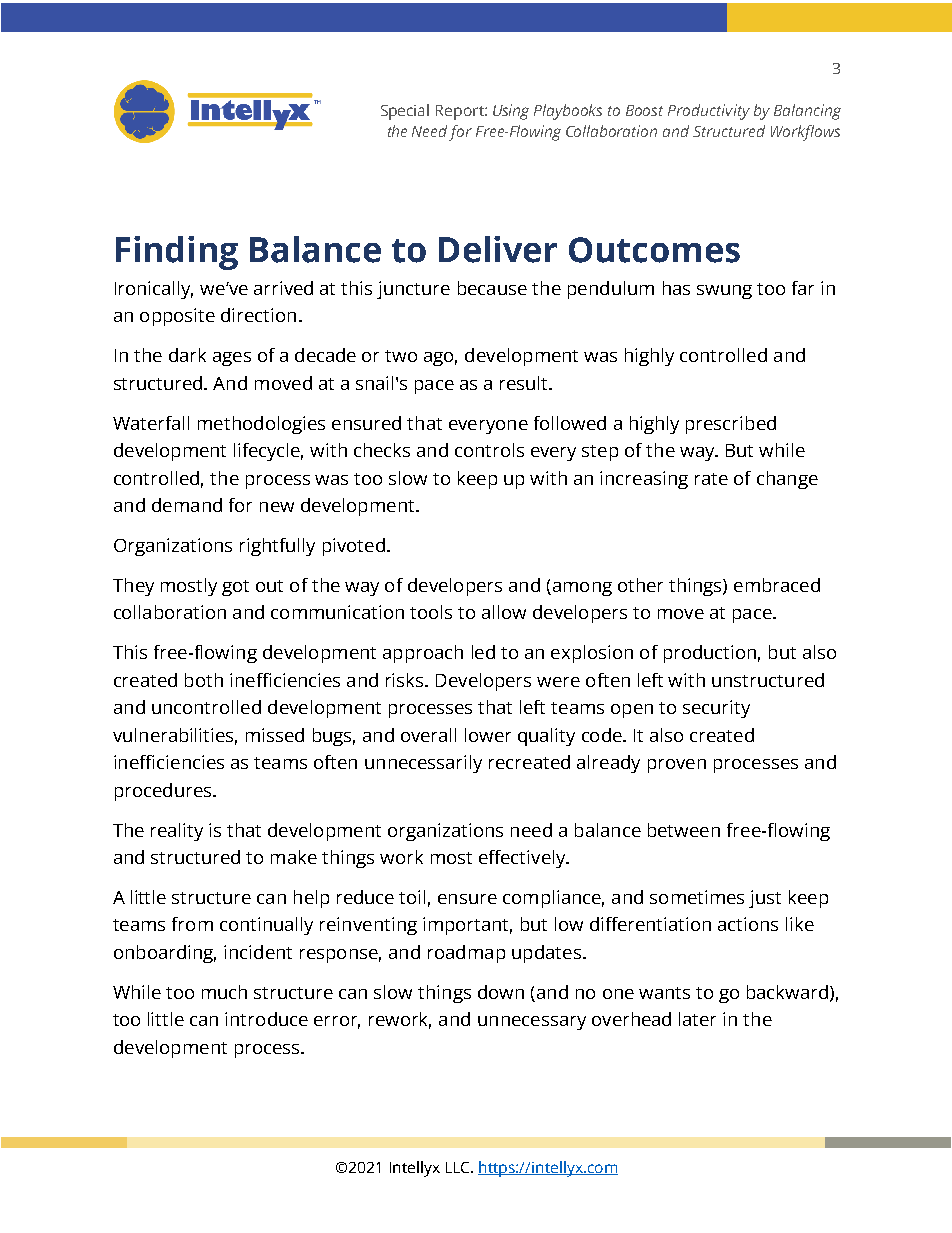 This document has height=1233, width=952. What do you see at coordinates (709, 112) in the document?
I see `Productivity` at bounding box center [709, 112].
